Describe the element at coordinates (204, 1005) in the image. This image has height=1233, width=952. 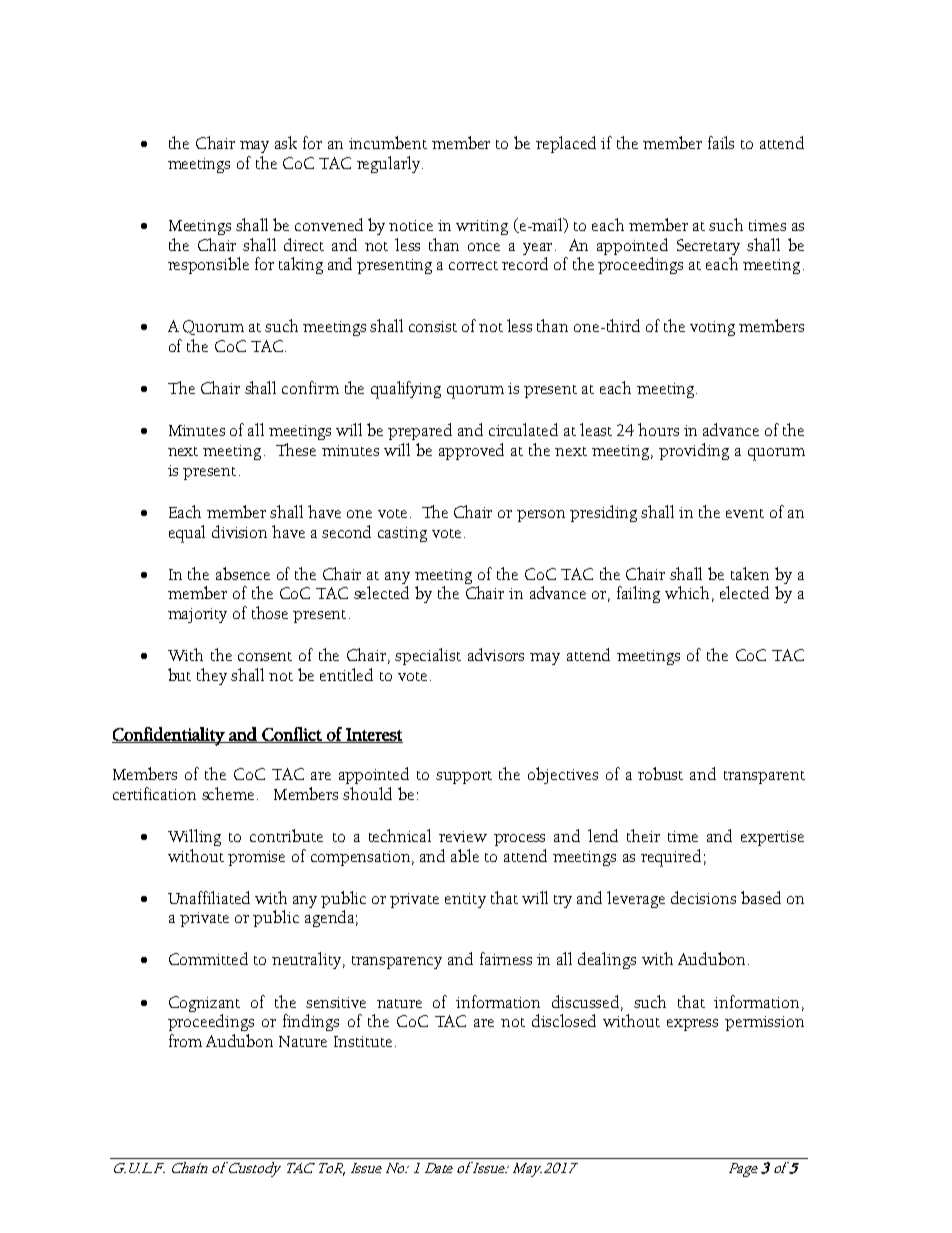
I see `Cognizant` at that location.
